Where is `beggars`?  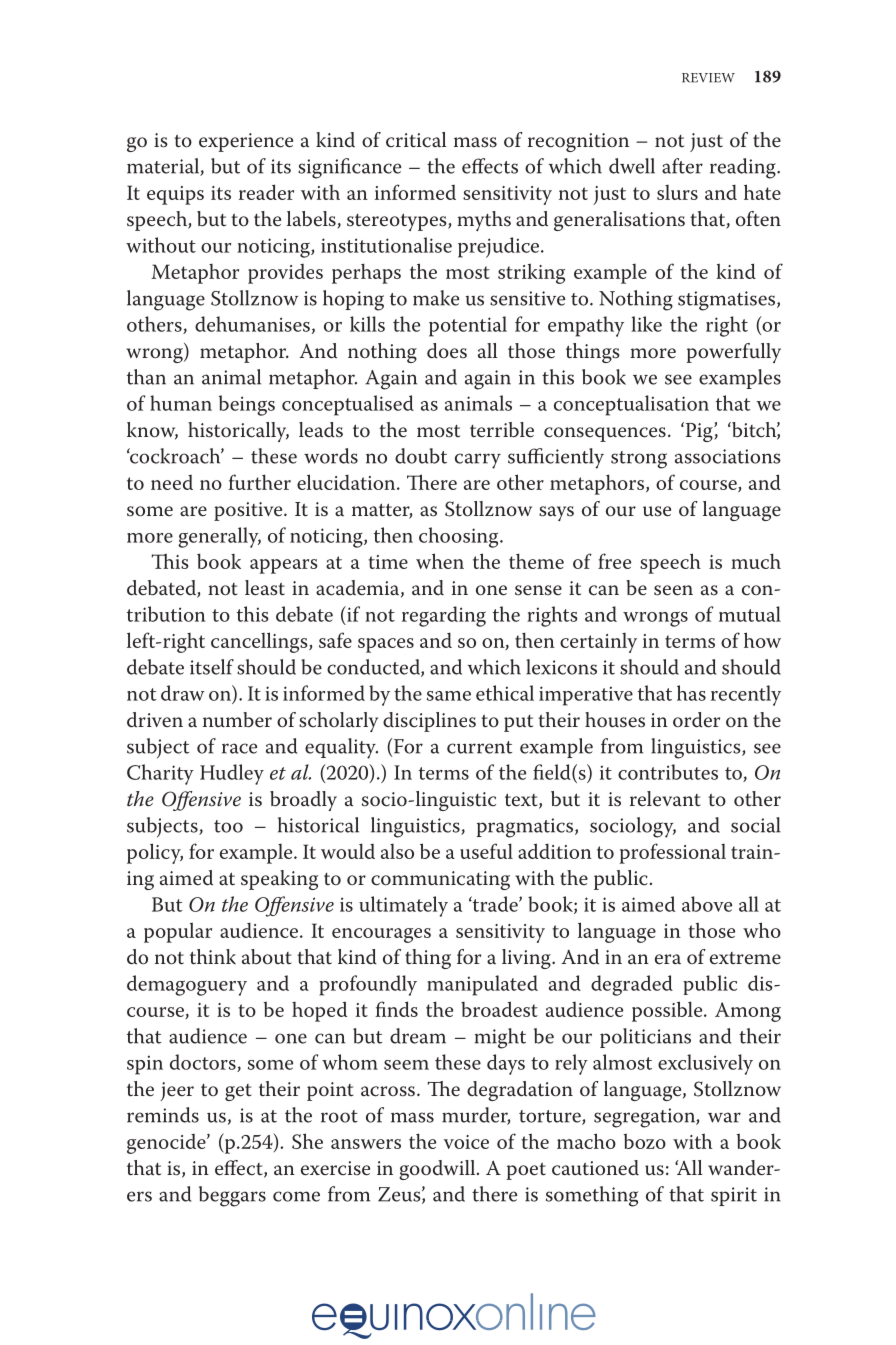
beggars is located at coordinates (232, 1196).
